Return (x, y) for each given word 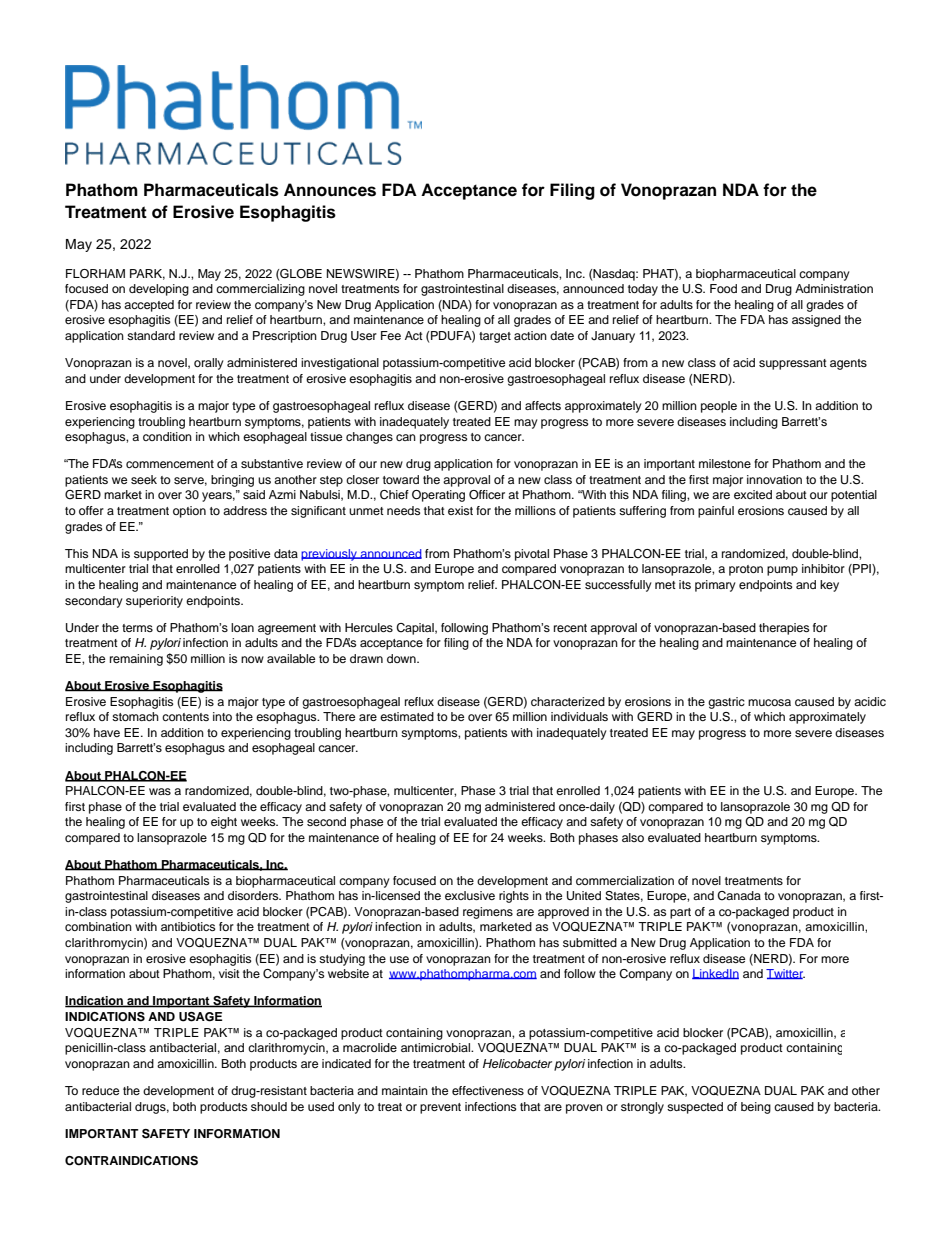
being (756, 1108)
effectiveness (488, 1090)
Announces (330, 190)
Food (723, 288)
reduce (100, 1090)
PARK (147, 274)
